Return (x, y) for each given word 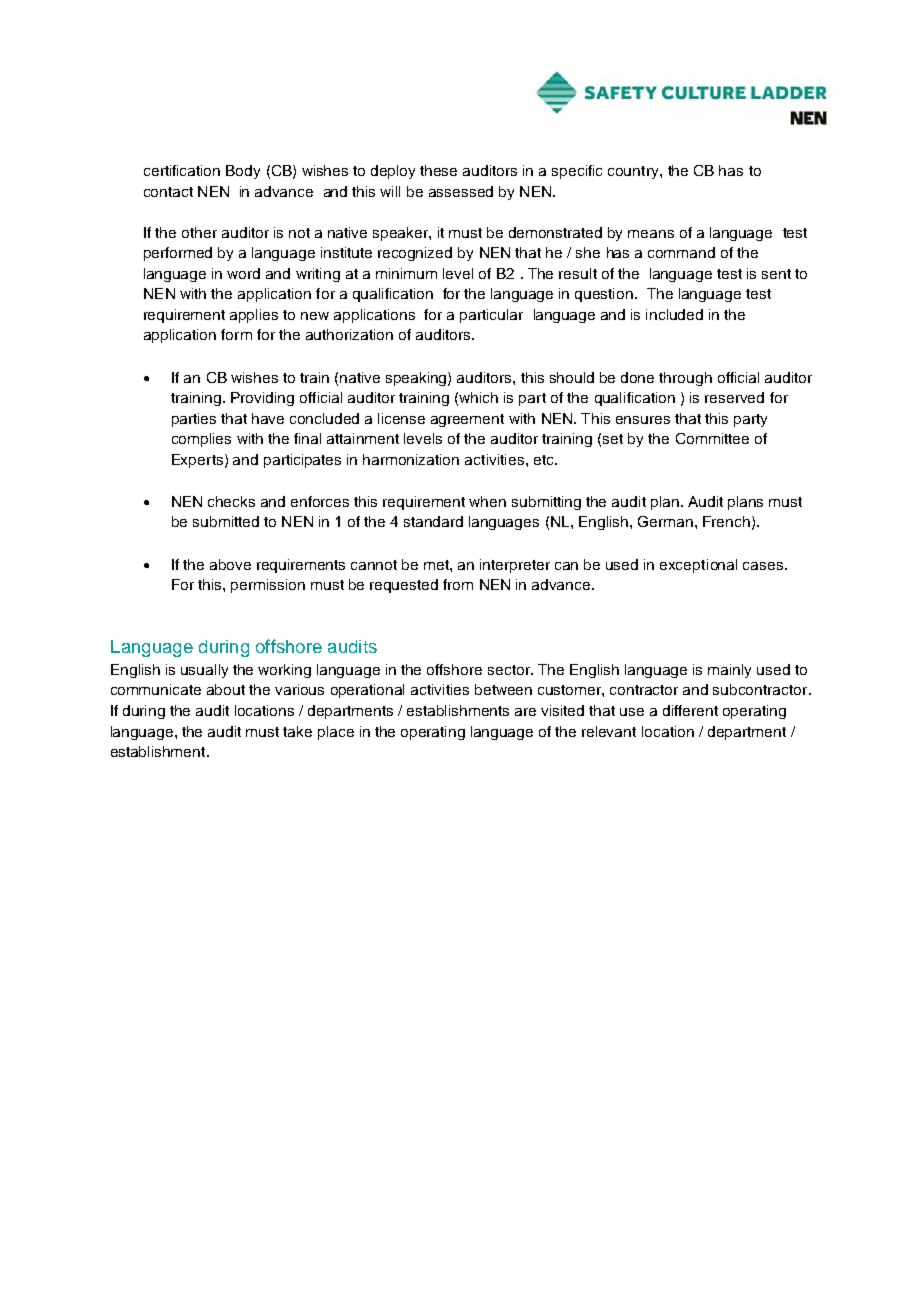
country (634, 172)
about (226, 689)
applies (254, 316)
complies (201, 440)
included (674, 314)
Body (243, 172)
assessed (461, 191)
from (458, 584)
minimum (406, 273)
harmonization (411, 459)
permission (268, 586)
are (525, 712)
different (690, 710)
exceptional (698, 566)
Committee (712, 438)
